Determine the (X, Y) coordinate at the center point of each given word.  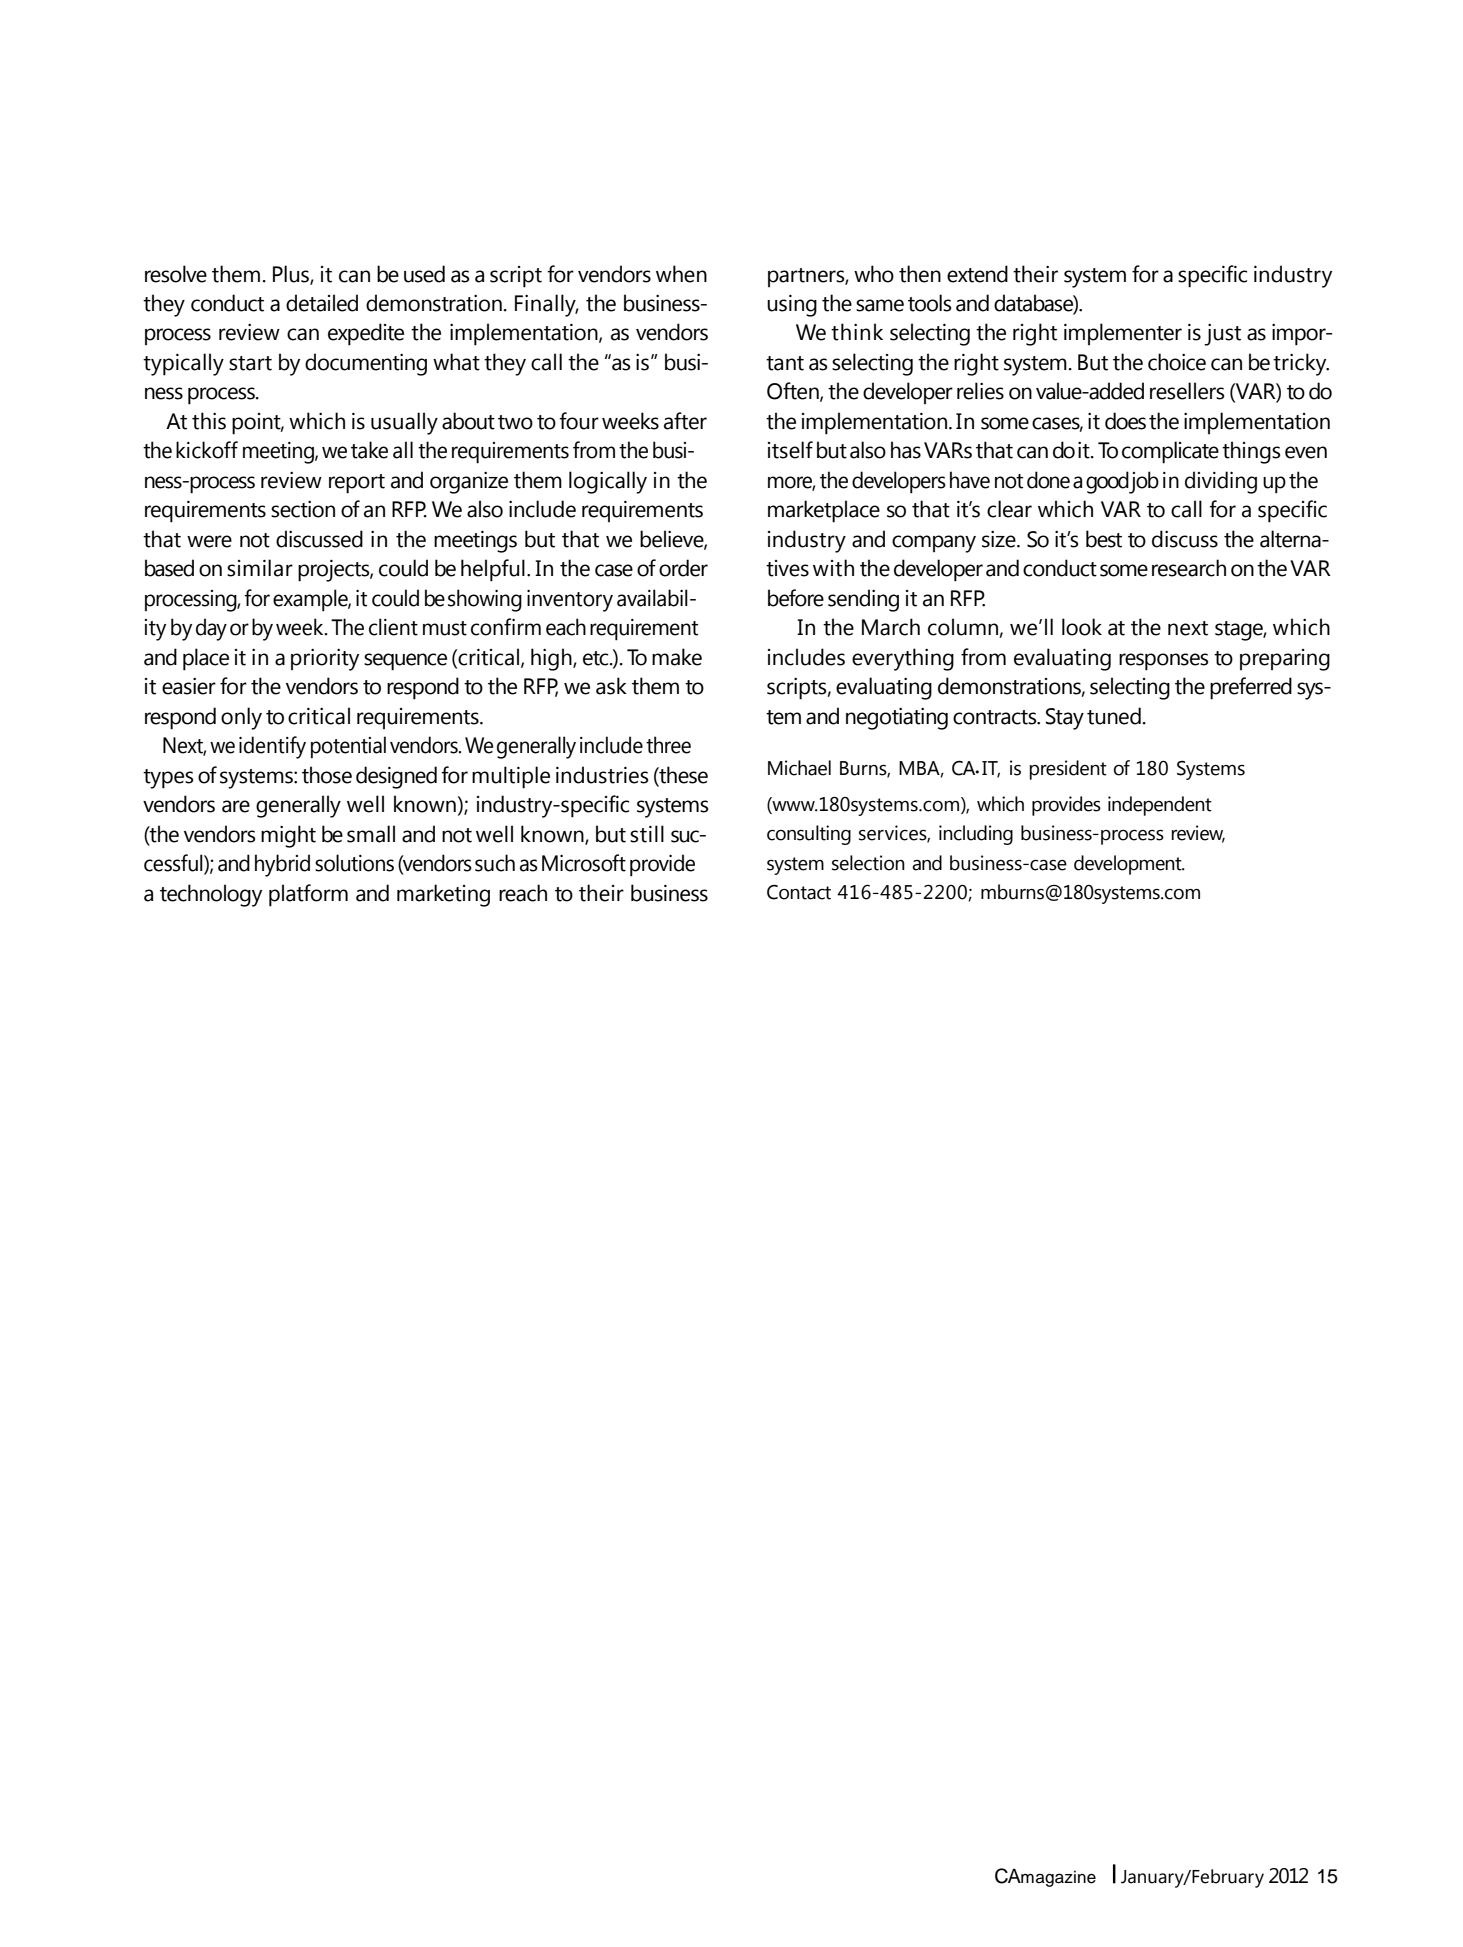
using (792, 306)
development (1129, 865)
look (1082, 627)
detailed (322, 303)
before (796, 598)
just (1222, 335)
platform (308, 895)
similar (260, 568)
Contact (799, 892)
